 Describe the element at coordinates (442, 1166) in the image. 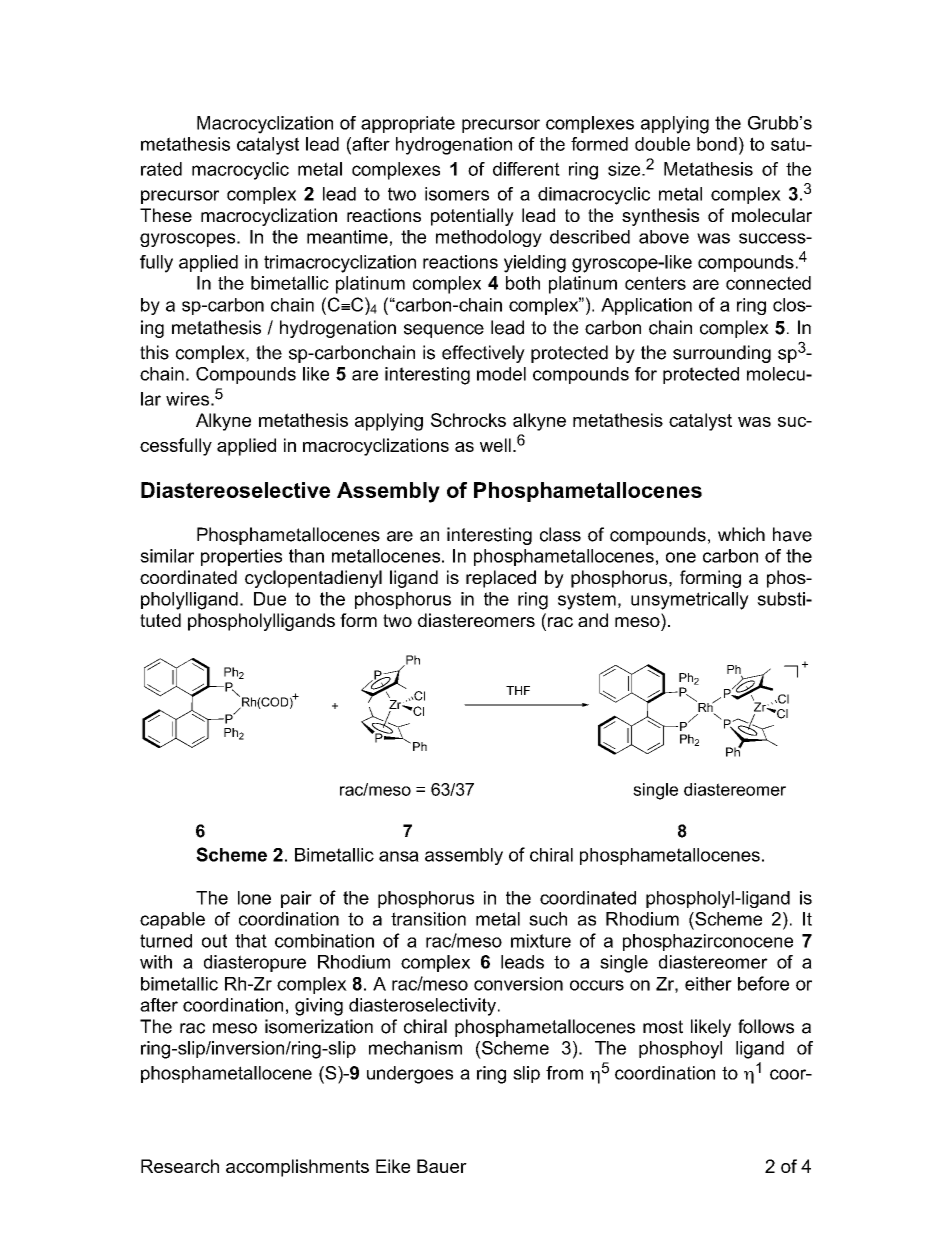

I see `Bauer` at that location.
